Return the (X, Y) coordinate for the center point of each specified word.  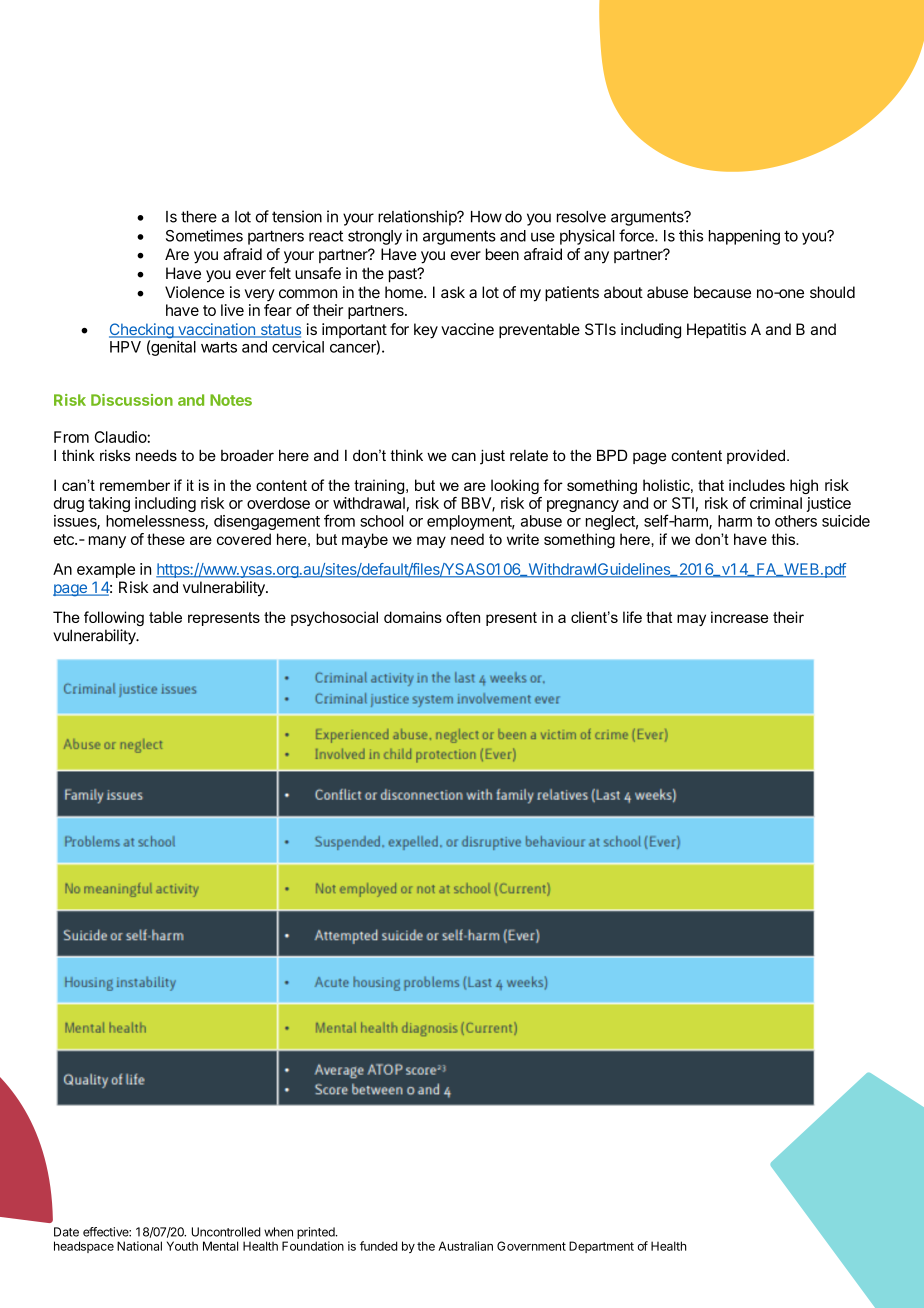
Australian (465, 1246)
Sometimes (204, 235)
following (114, 618)
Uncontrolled (226, 1232)
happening (744, 237)
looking (515, 486)
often (463, 617)
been (502, 254)
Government (531, 1246)
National (139, 1246)
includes (757, 485)
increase (739, 617)
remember (135, 485)
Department (601, 1247)
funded (379, 1246)
